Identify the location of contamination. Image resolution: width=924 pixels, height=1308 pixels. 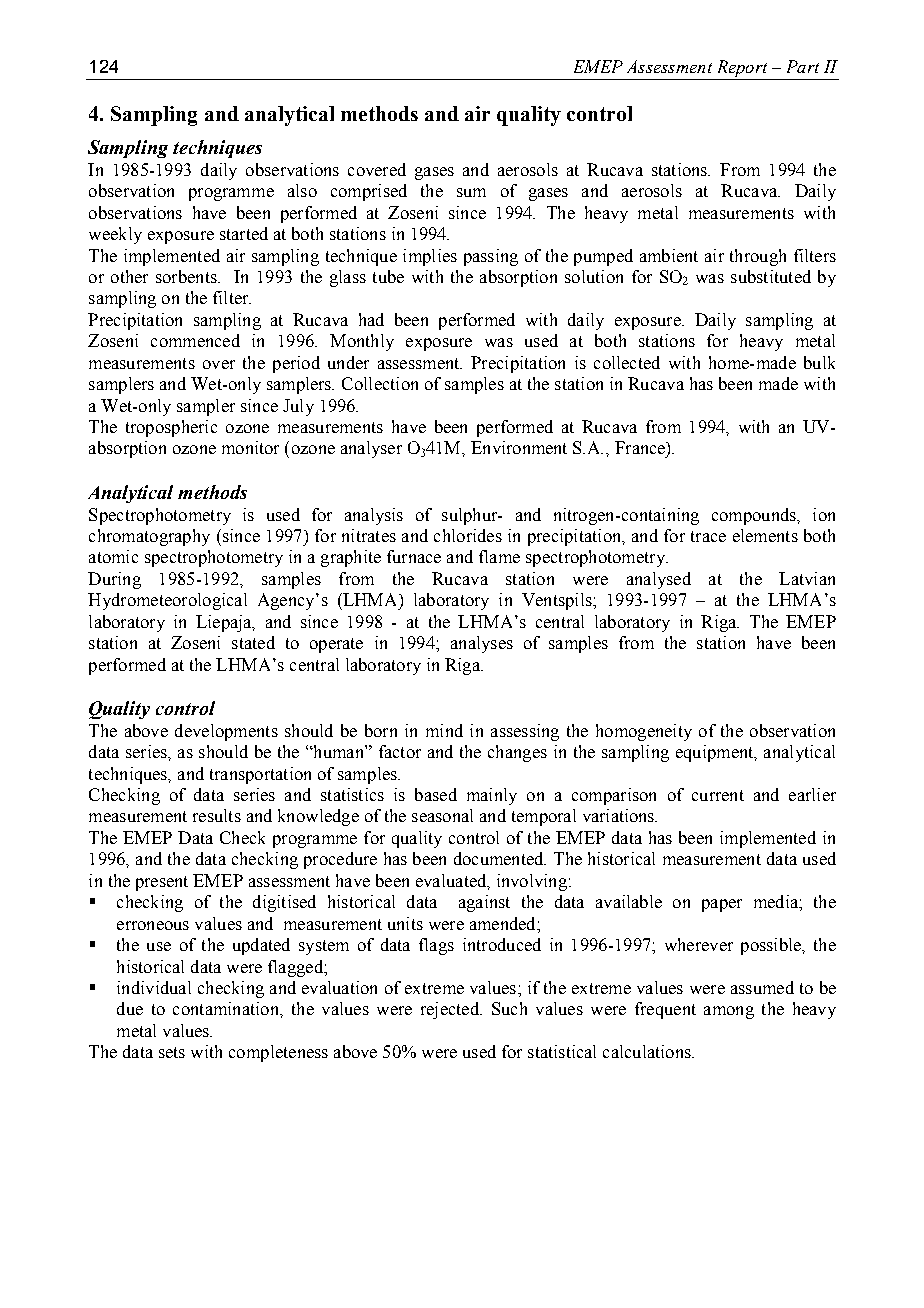
(227, 1008).
